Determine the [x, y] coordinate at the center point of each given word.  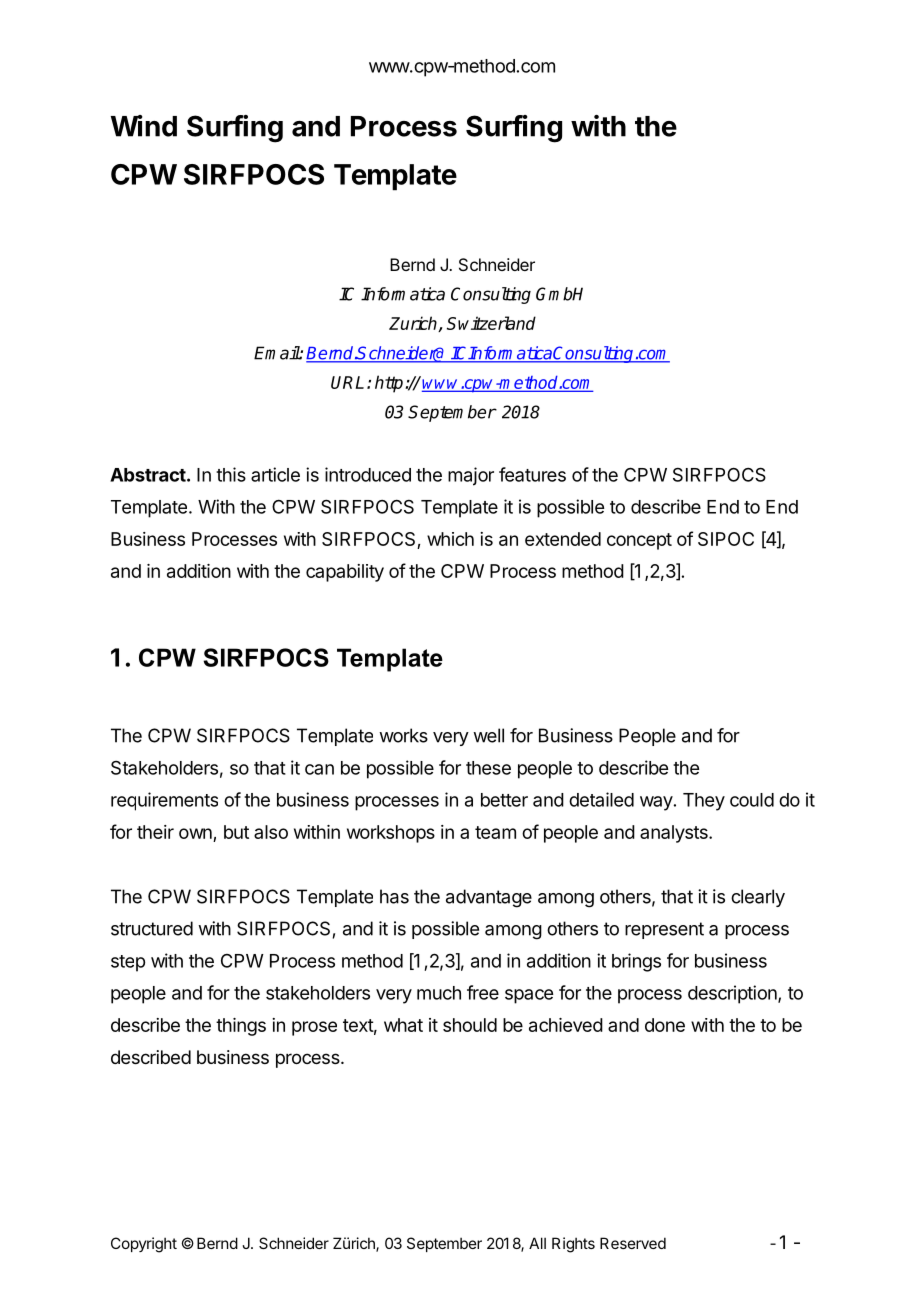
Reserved [633, 1243]
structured [152, 928]
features [532, 474]
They [704, 802]
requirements [164, 801]
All [537, 1243]
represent [664, 930]
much [439, 993]
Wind [144, 126]
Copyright [144, 1245]
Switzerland [491, 323]
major [471, 476]
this [231, 474]
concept [639, 541]
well [488, 735]
